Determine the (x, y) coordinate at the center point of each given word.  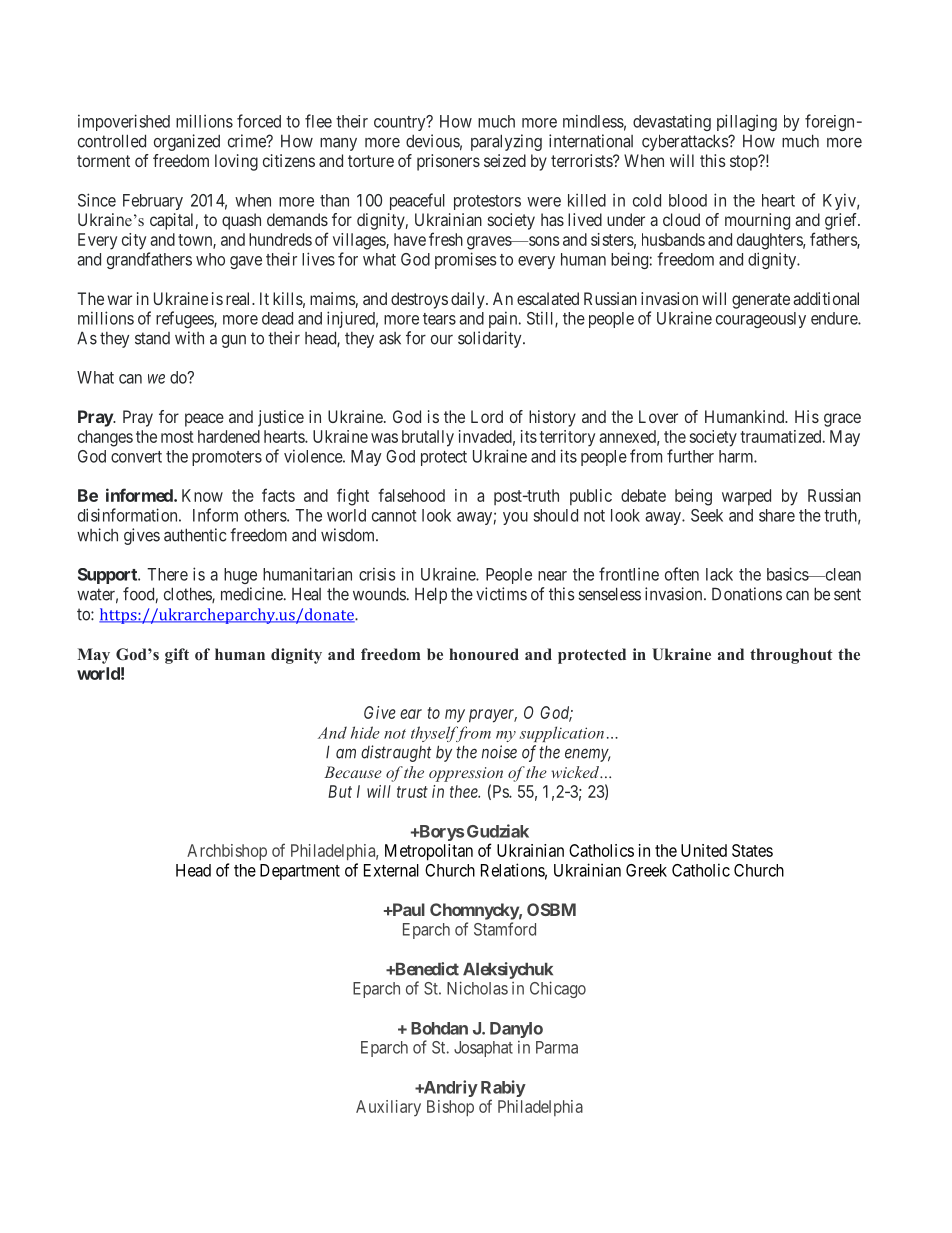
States (752, 850)
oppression (466, 774)
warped (746, 497)
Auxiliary (388, 1108)
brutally (428, 438)
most (177, 437)
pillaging (747, 122)
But (340, 791)
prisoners (448, 162)
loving (236, 162)
